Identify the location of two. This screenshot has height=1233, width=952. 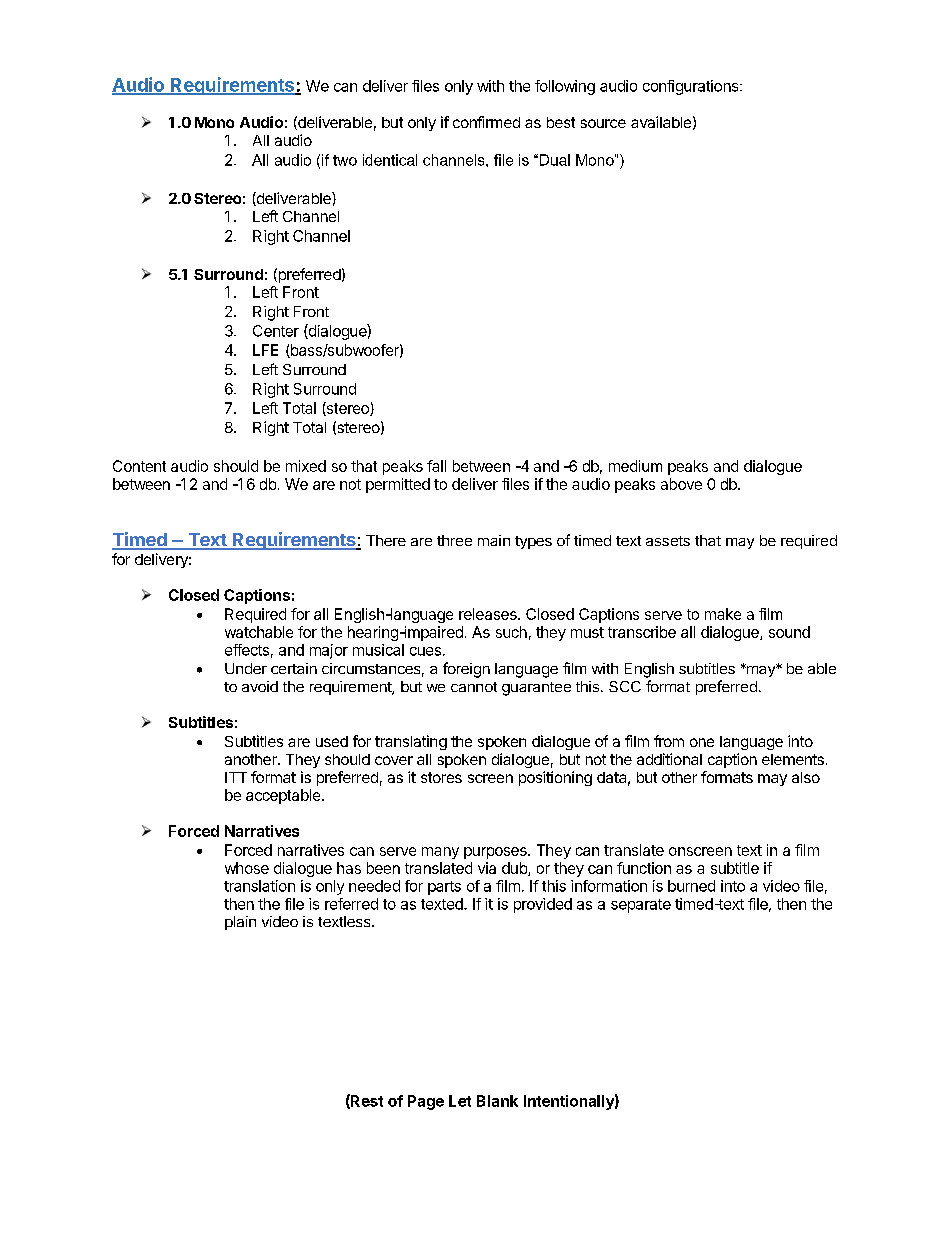
(345, 160).
